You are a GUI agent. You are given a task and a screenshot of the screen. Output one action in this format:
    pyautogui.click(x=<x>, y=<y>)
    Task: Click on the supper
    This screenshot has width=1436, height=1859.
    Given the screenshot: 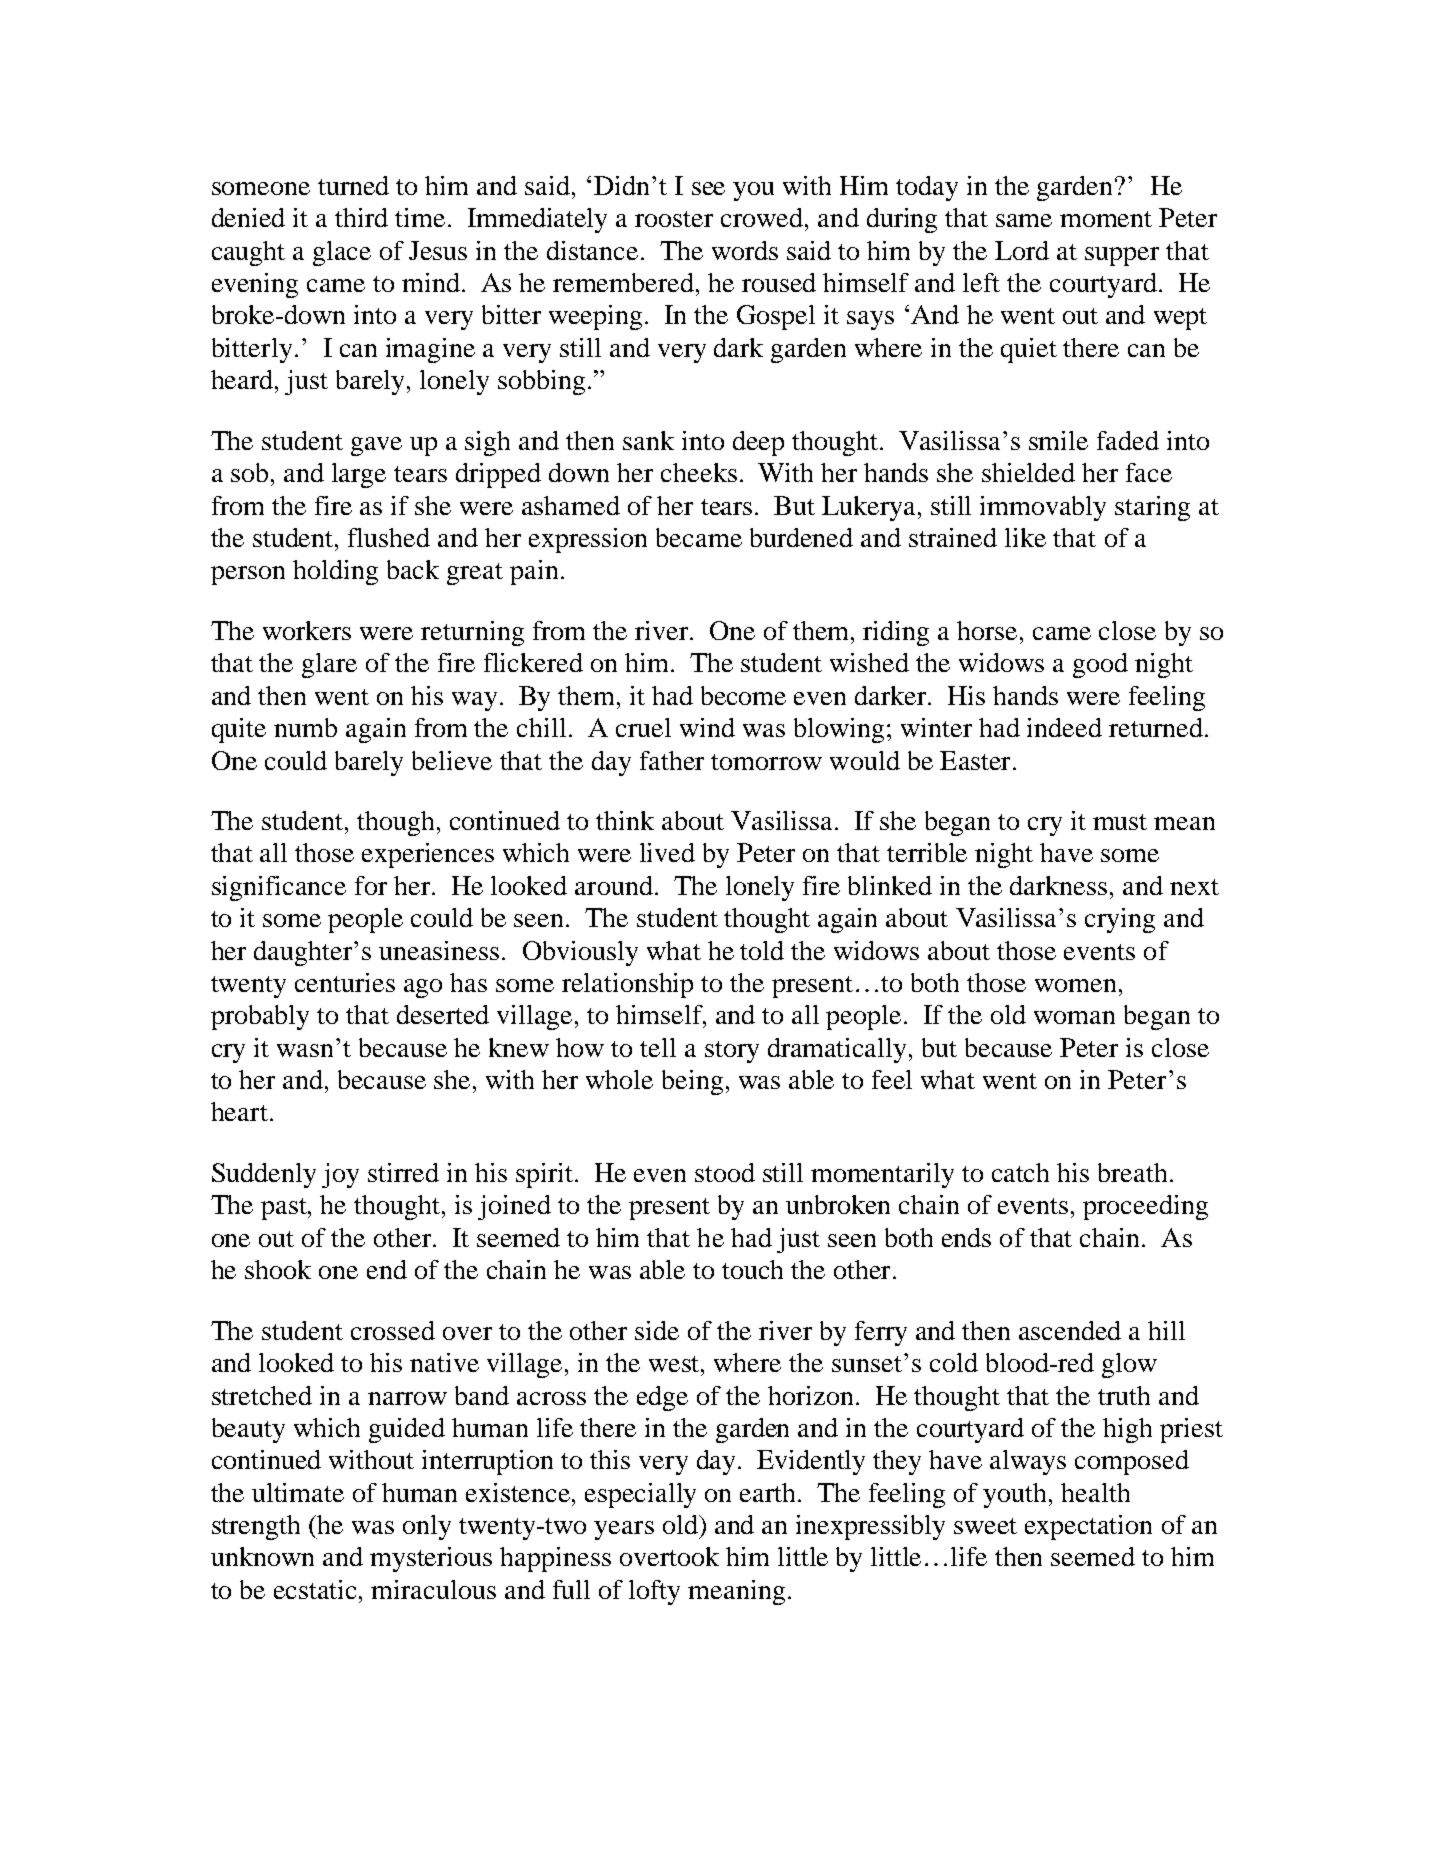 What is the action you would take?
    pyautogui.click(x=1122, y=256)
